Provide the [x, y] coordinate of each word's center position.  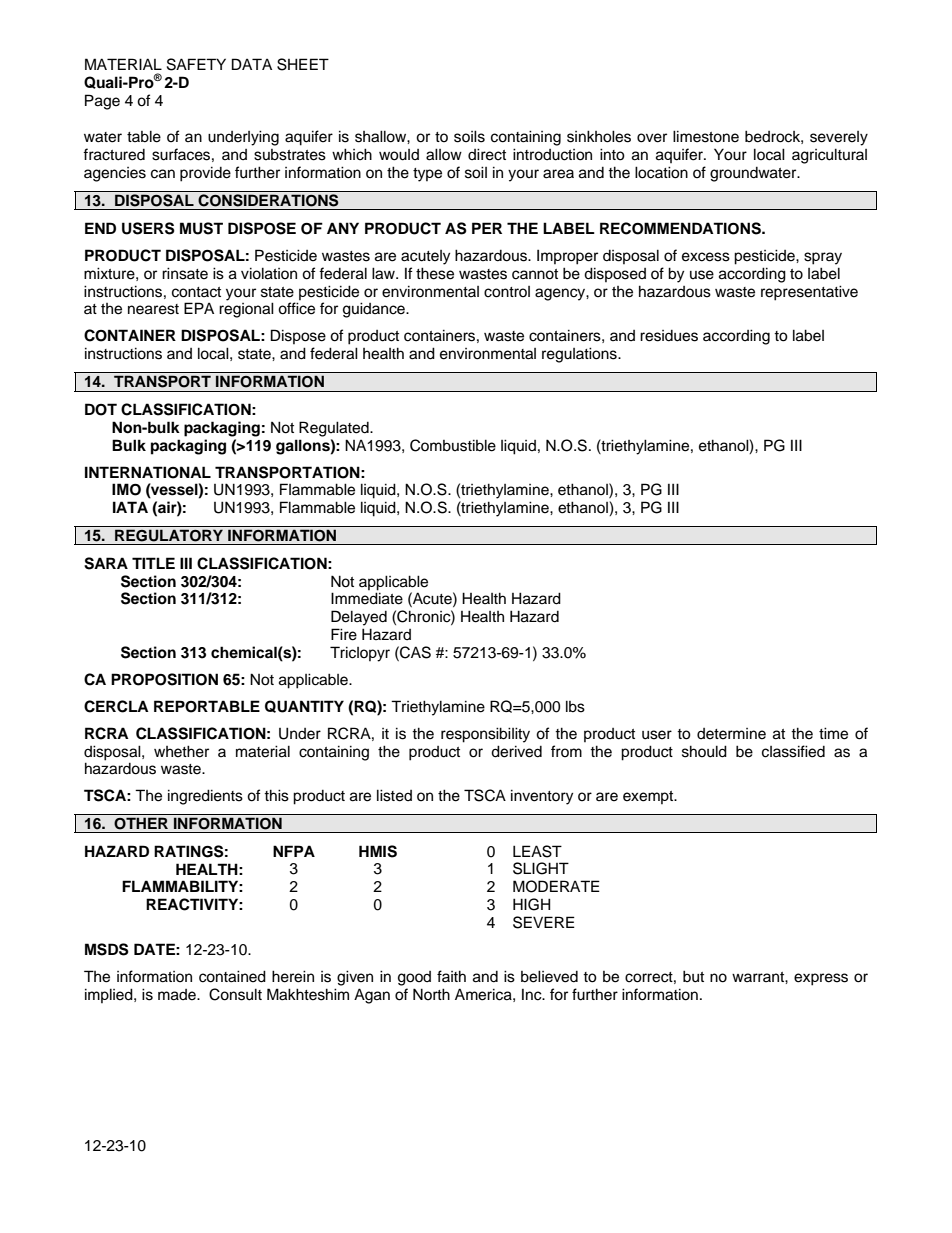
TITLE [153, 563]
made [178, 995]
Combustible [453, 445]
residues [669, 336]
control [507, 292]
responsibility [485, 735]
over [652, 138]
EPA [199, 308]
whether [181, 751]
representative [809, 293]
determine [731, 734]
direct [487, 154]
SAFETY [196, 64]
